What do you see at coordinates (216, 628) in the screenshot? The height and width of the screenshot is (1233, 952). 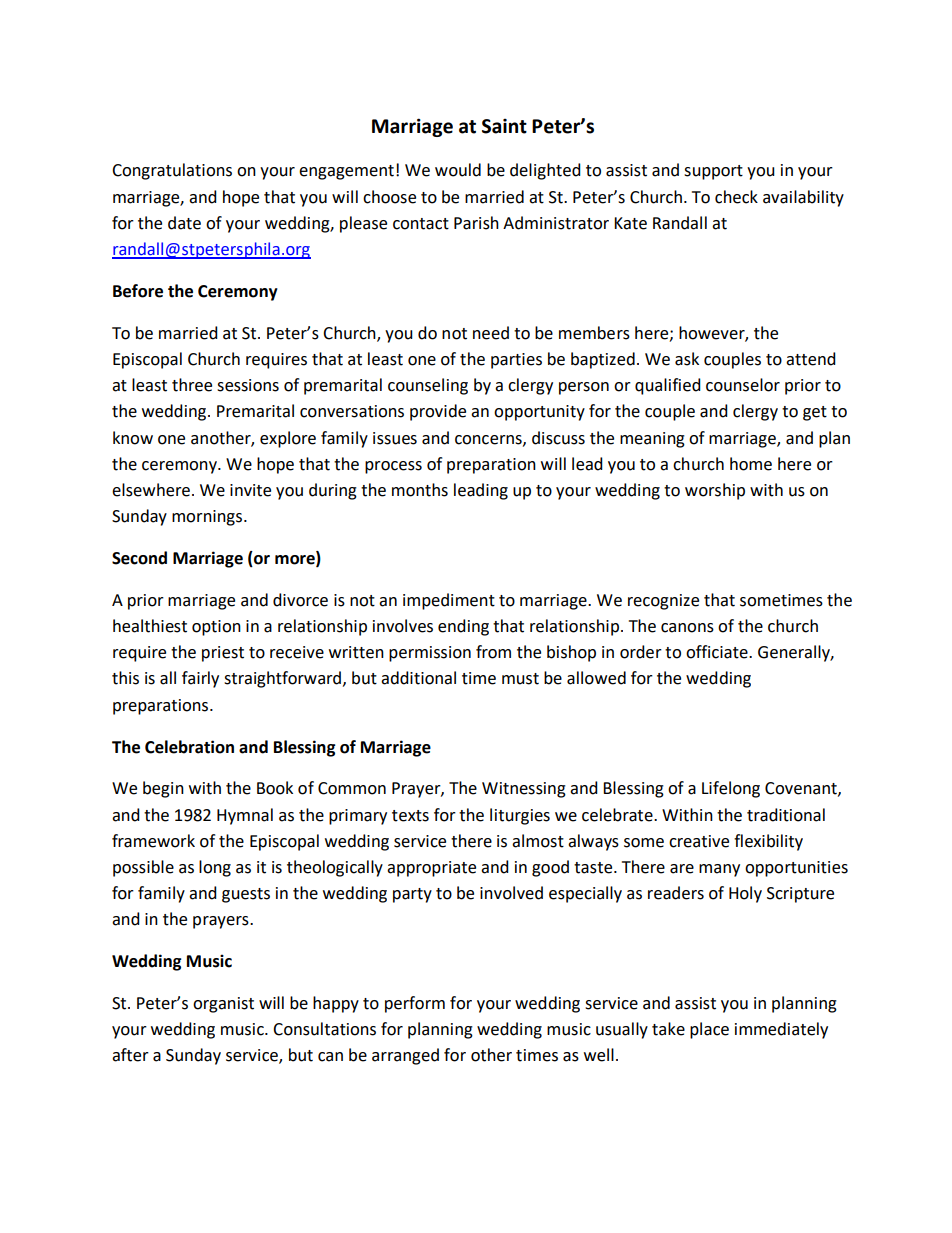 I see `option` at bounding box center [216, 628].
